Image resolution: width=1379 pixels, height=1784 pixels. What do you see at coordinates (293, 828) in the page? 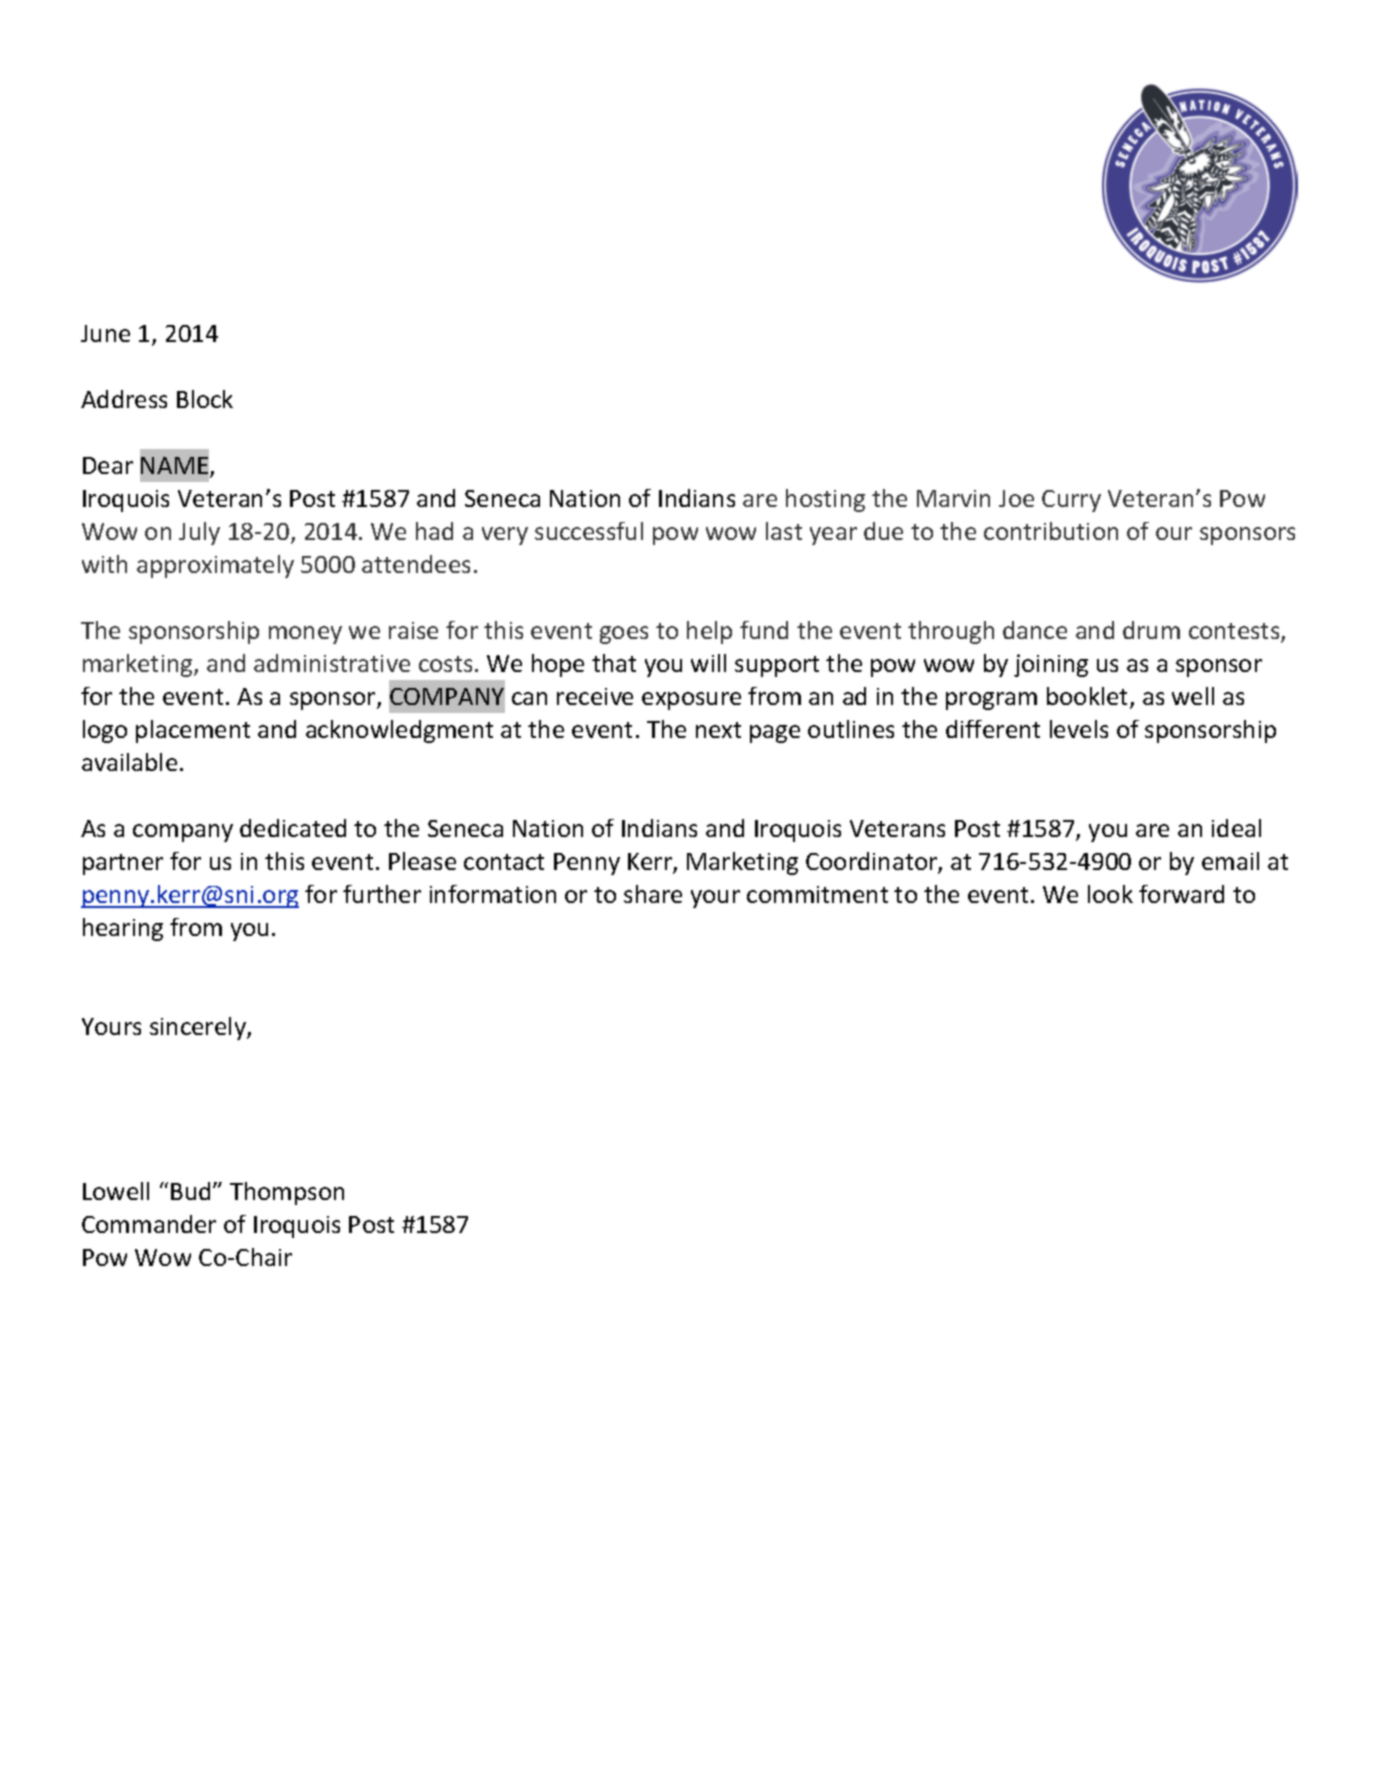
I see `dedicated` at bounding box center [293, 828].
